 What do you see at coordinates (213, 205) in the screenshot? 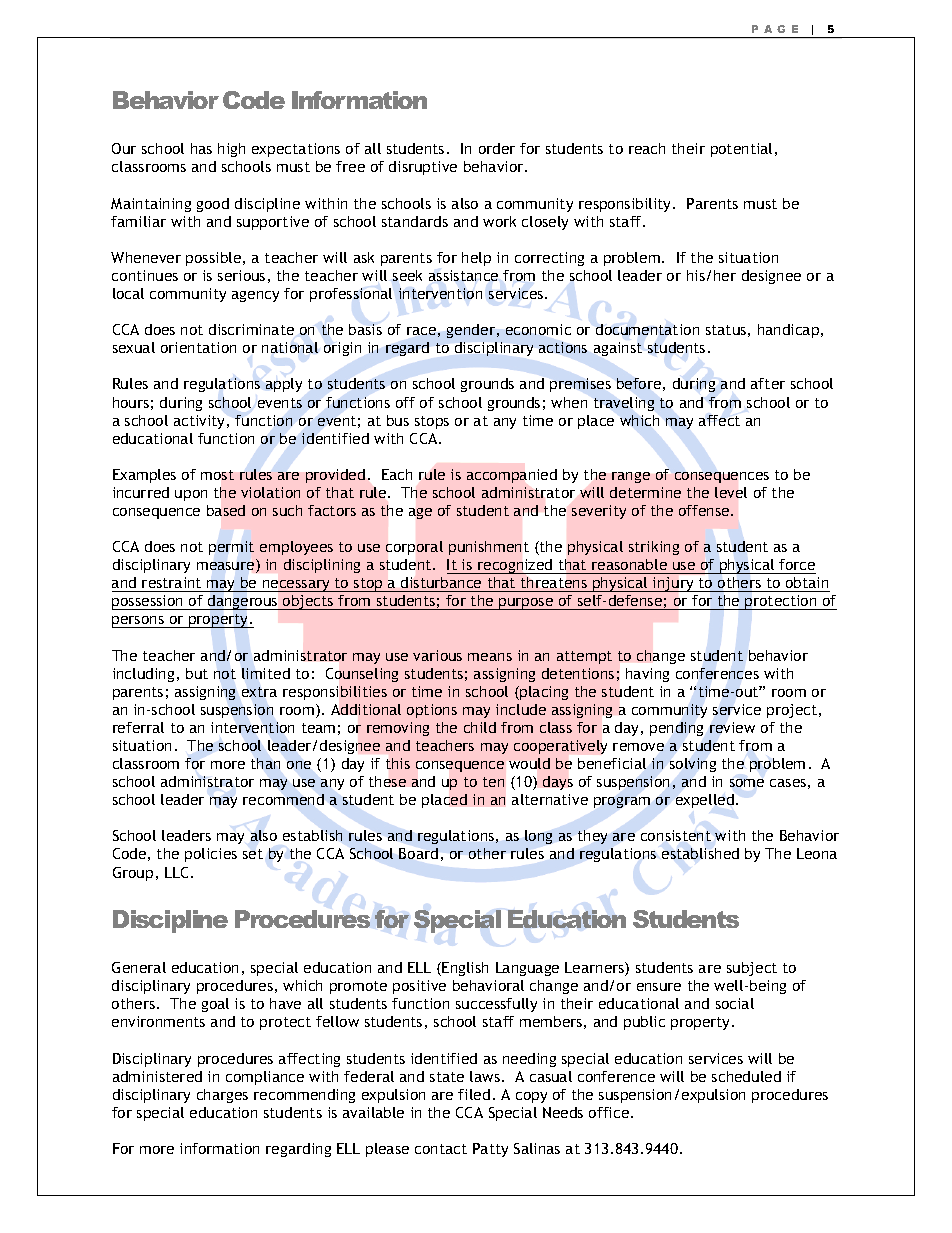
I see `good` at bounding box center [213, 205].
